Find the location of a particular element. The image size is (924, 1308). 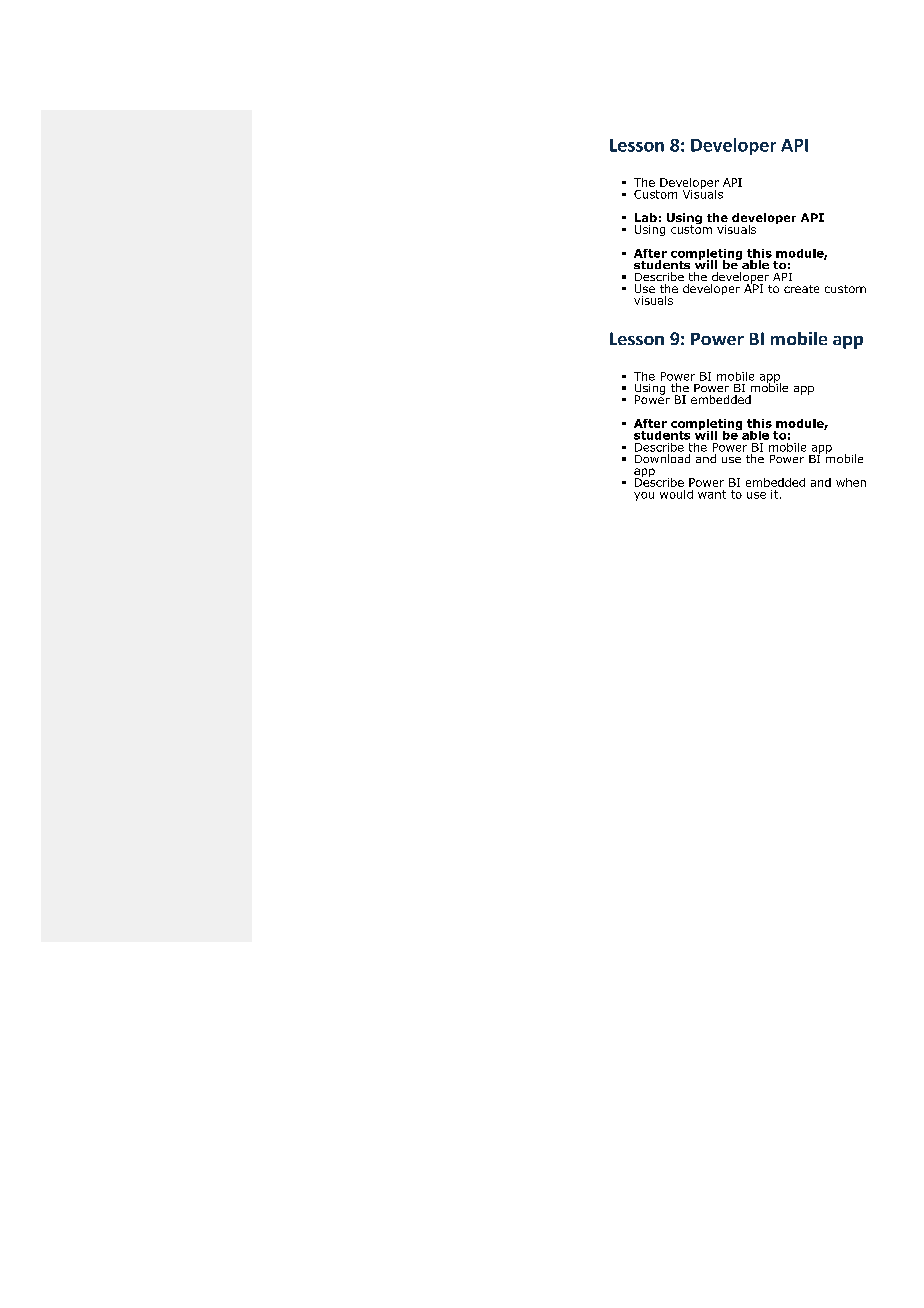

want is located at coordinates (712, 494).
